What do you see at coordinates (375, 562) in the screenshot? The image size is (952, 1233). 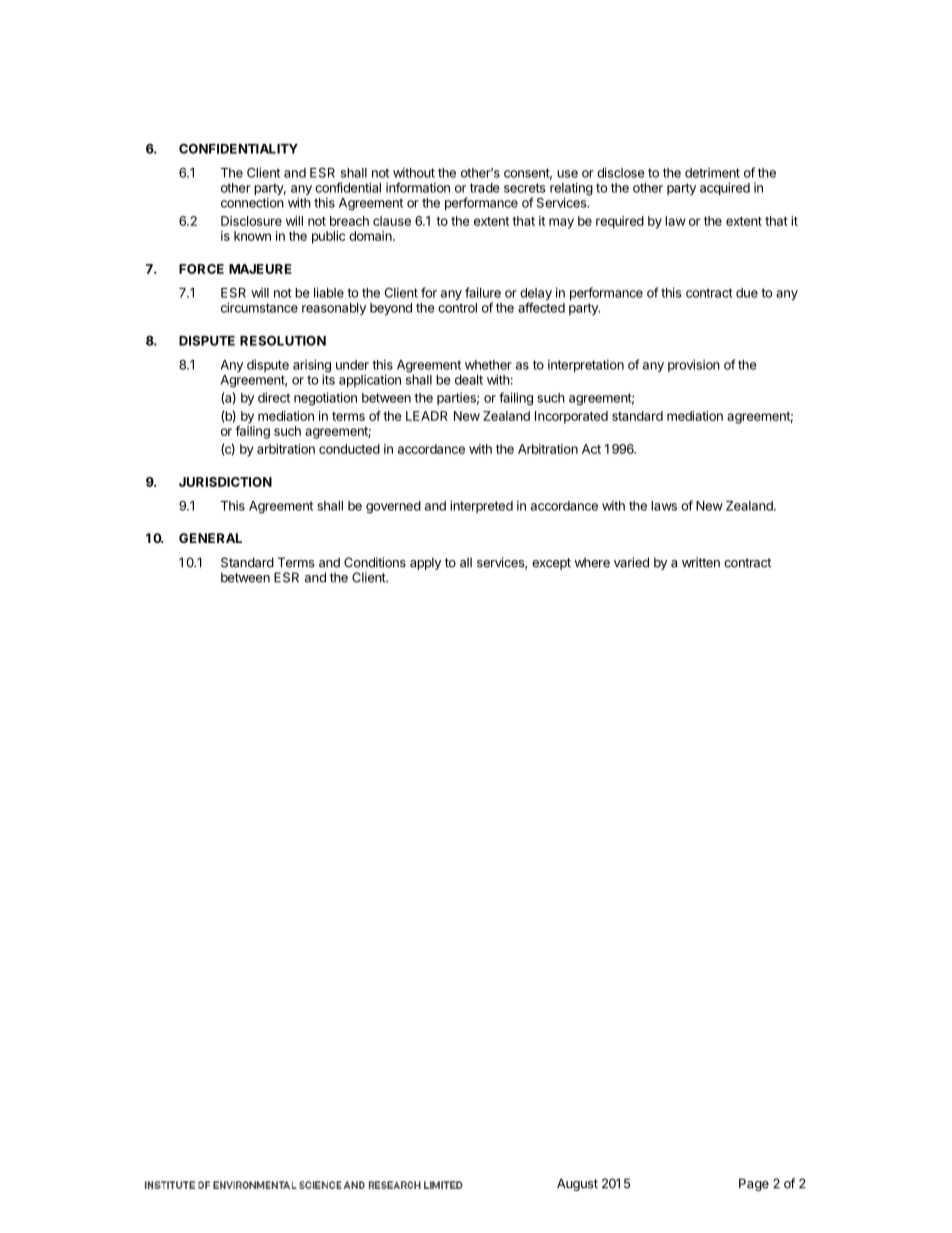 I see `Conditions` at bounding box center [375, 562].
